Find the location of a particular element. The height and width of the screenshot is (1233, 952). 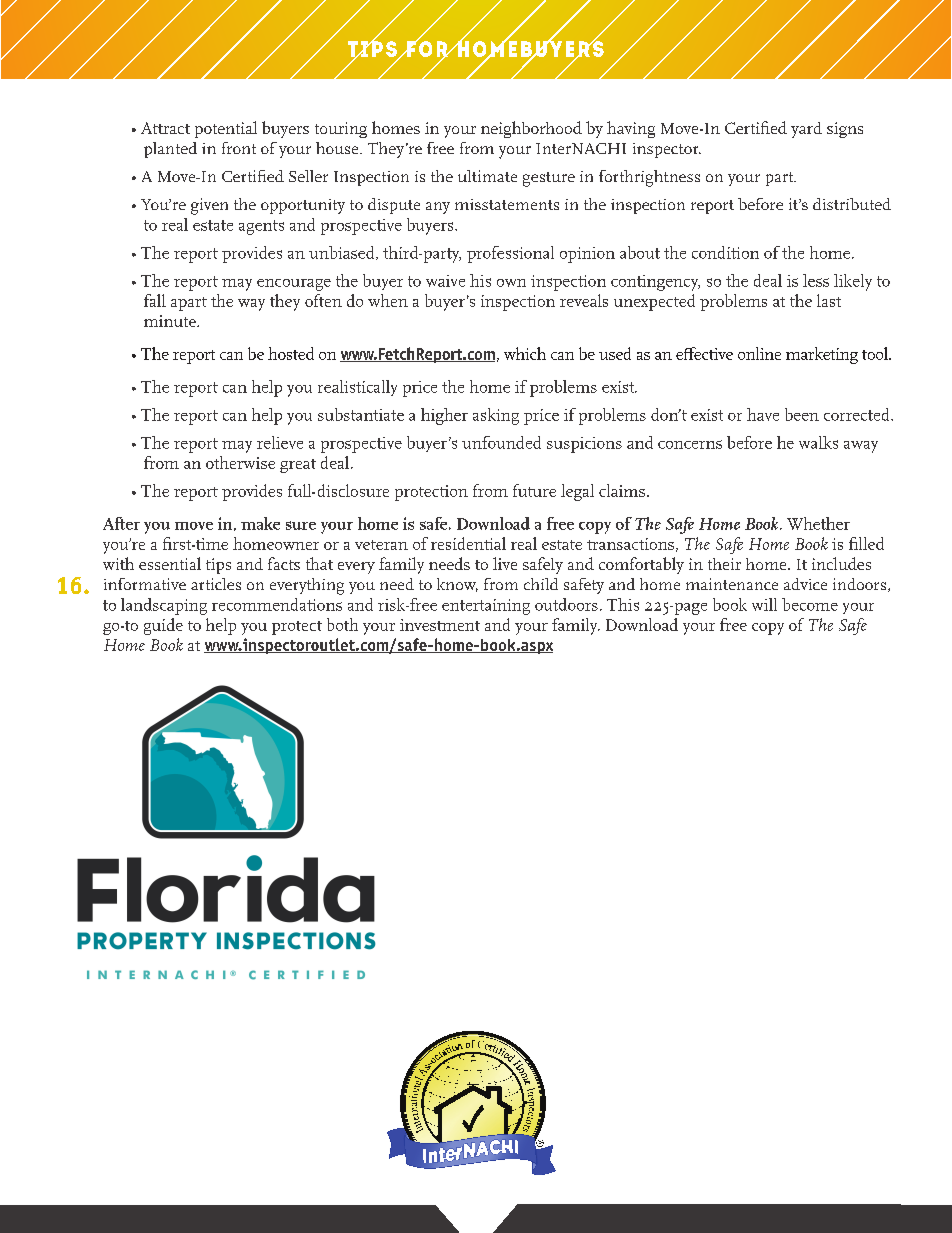

yard is located at coordinates (806, 130).
